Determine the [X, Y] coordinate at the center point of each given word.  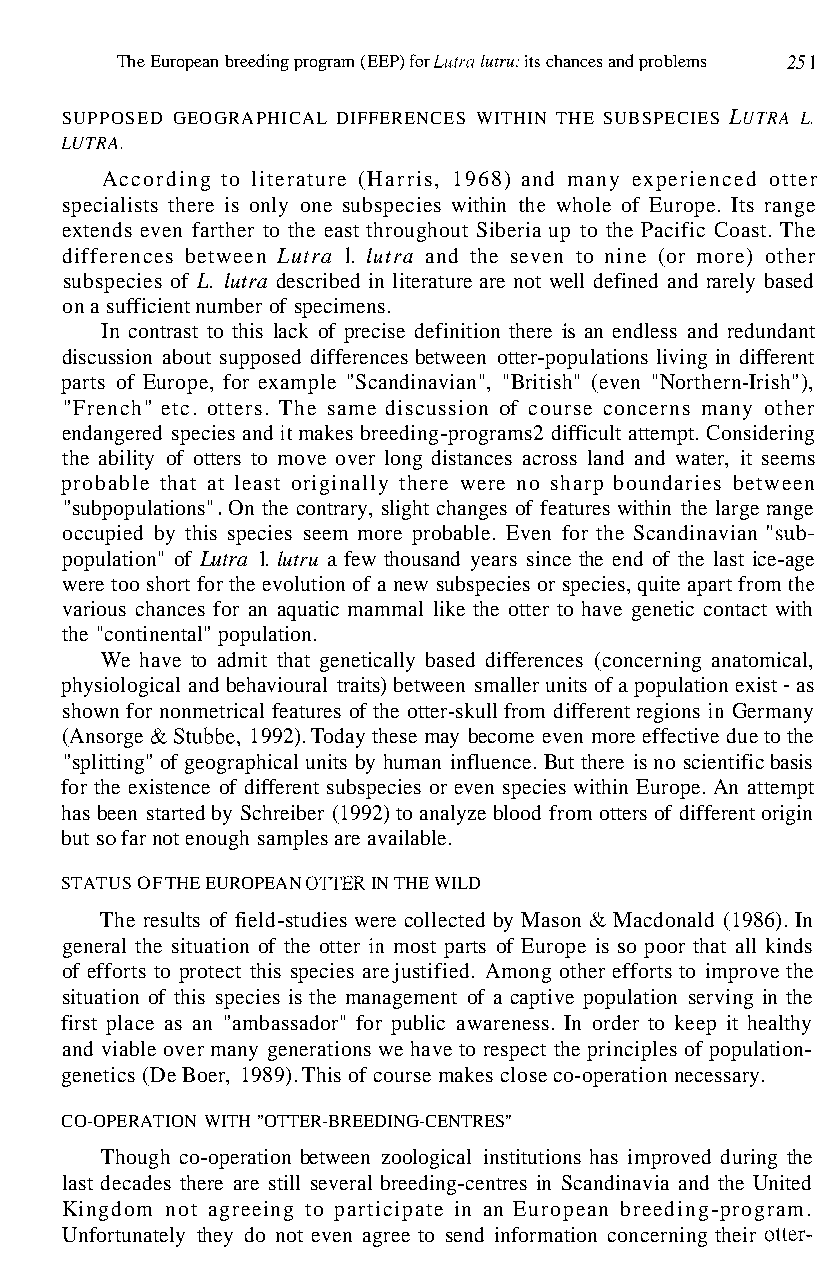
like [449, 608]
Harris [399, 178]
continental [153, 633]
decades [136, 1182]
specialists [110, 207]
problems [672, 63]
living [682, 359]
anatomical [761, 659]
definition [457, 330]
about [187, 356]
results [172, 919]
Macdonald [663, 919]
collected [445, 919]
